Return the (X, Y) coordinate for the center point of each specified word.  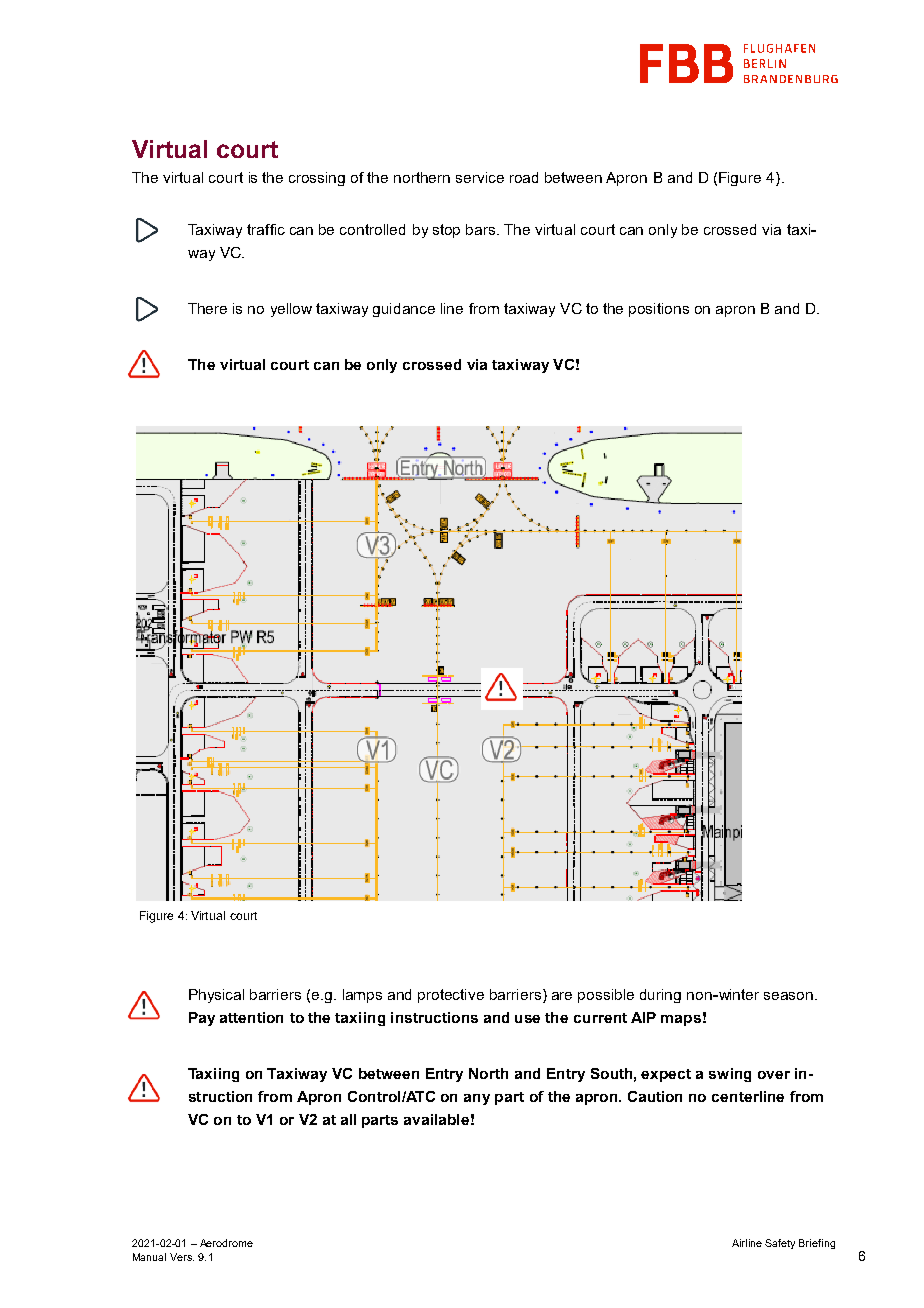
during (660, 996)
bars (482, 229)
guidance (404, 310)
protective (451, 996)
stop (446, 231)
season (790, 996)
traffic (266, 229)
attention (251, 1017)
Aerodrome (226, 1243)
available (436, 1119)
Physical (216, 996)
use (527, 1019)
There (207, 308)
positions (659, 310)
